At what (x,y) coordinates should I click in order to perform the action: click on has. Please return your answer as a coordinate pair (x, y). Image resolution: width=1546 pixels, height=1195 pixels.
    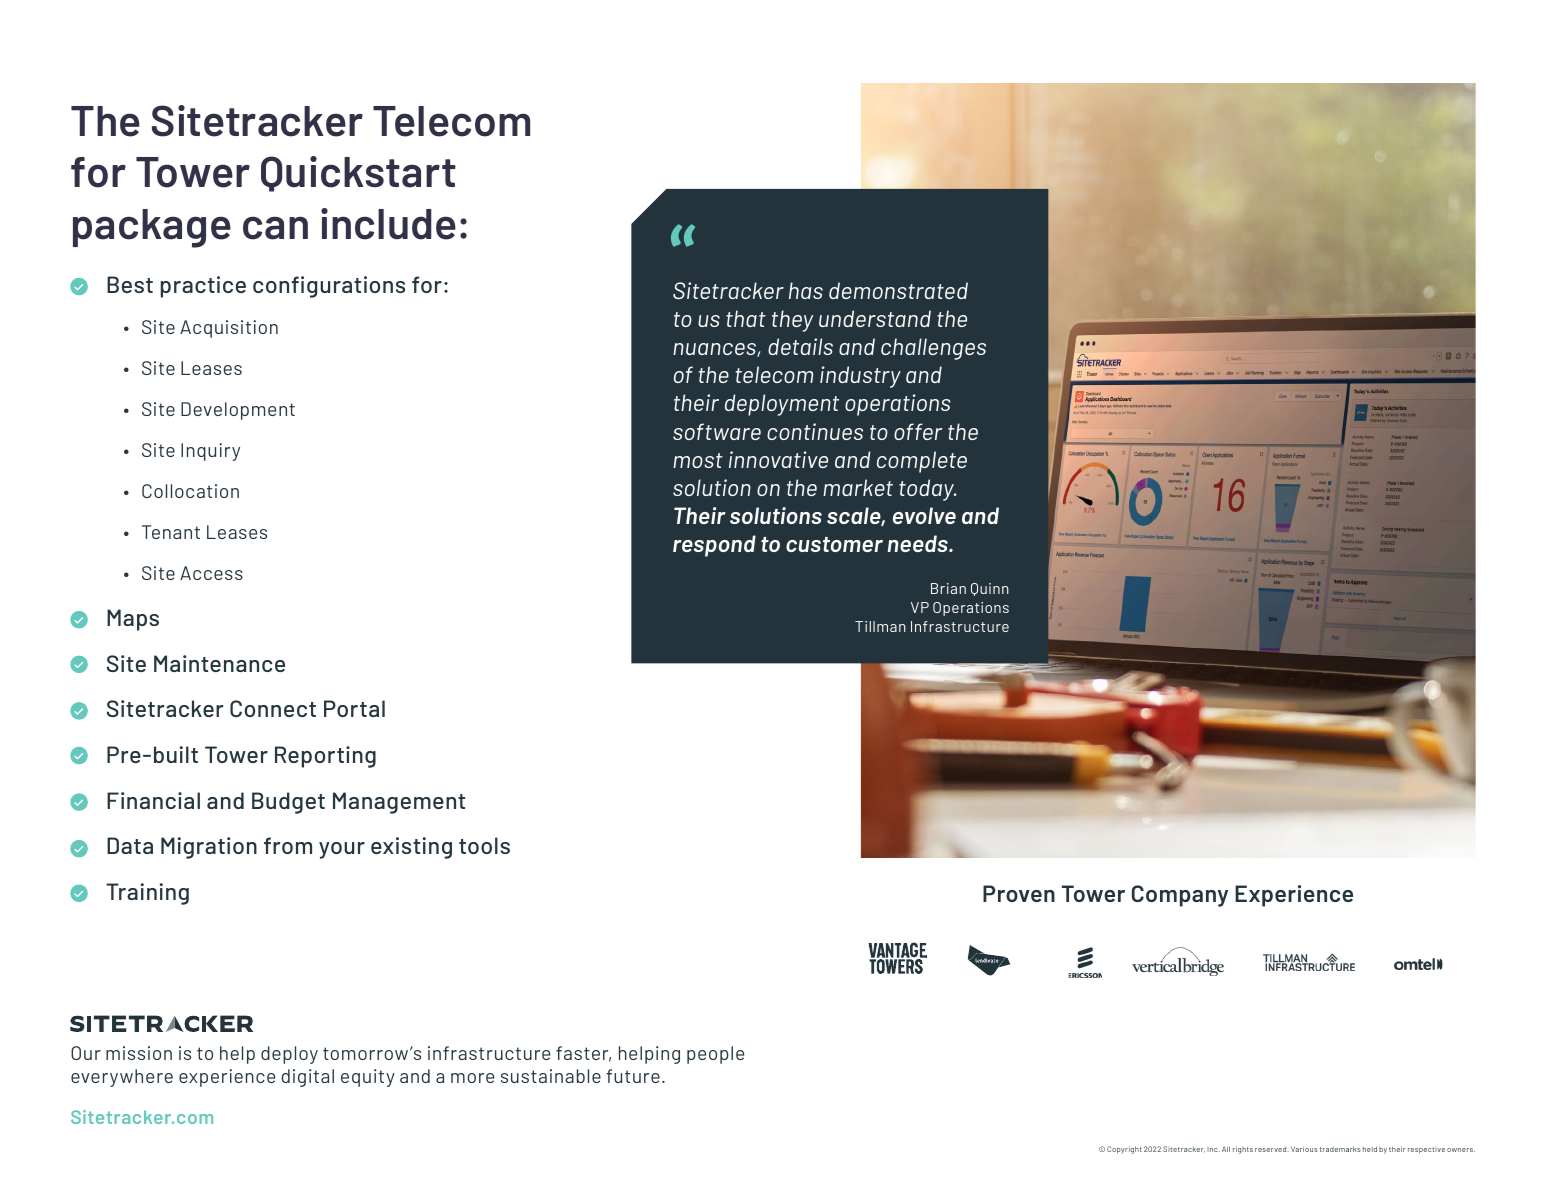
    Looking at the image, I should click on (806, 290).
